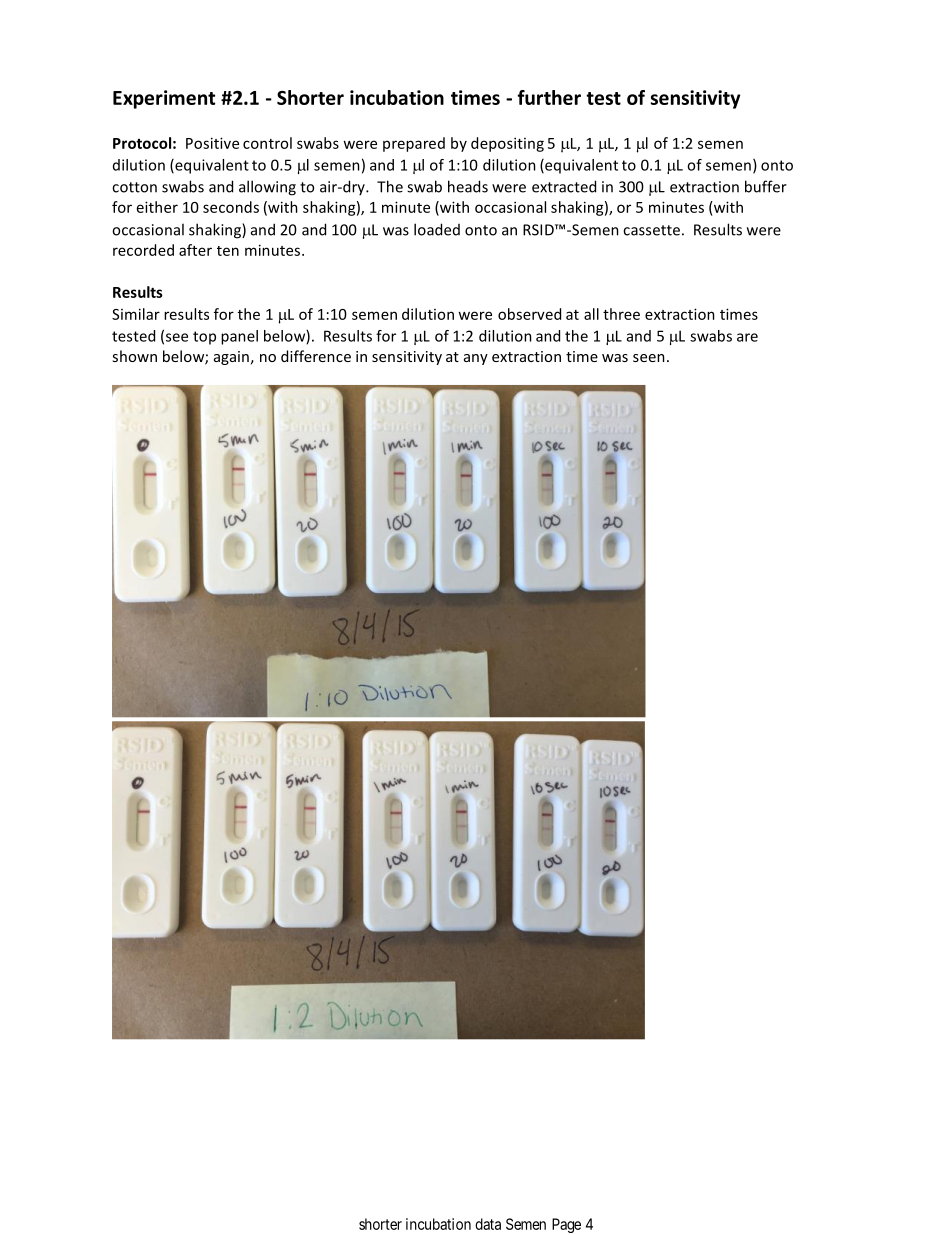 The height and width of the screenshot is (1235, 952). I want to click on any, so click(476, 359).
